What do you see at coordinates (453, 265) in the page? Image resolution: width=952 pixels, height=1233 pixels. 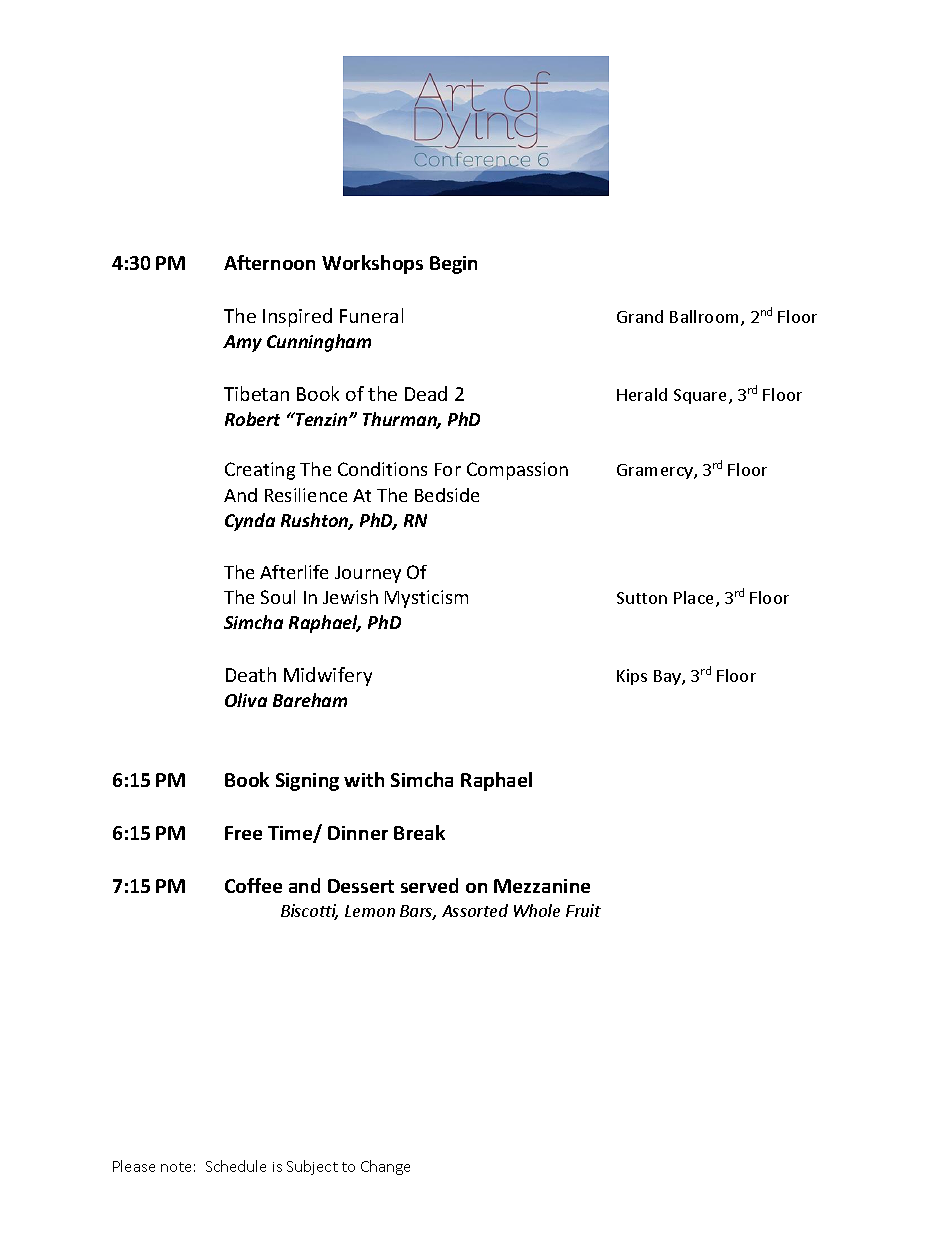 I see `Begin` at bounding box center [453, 265].
